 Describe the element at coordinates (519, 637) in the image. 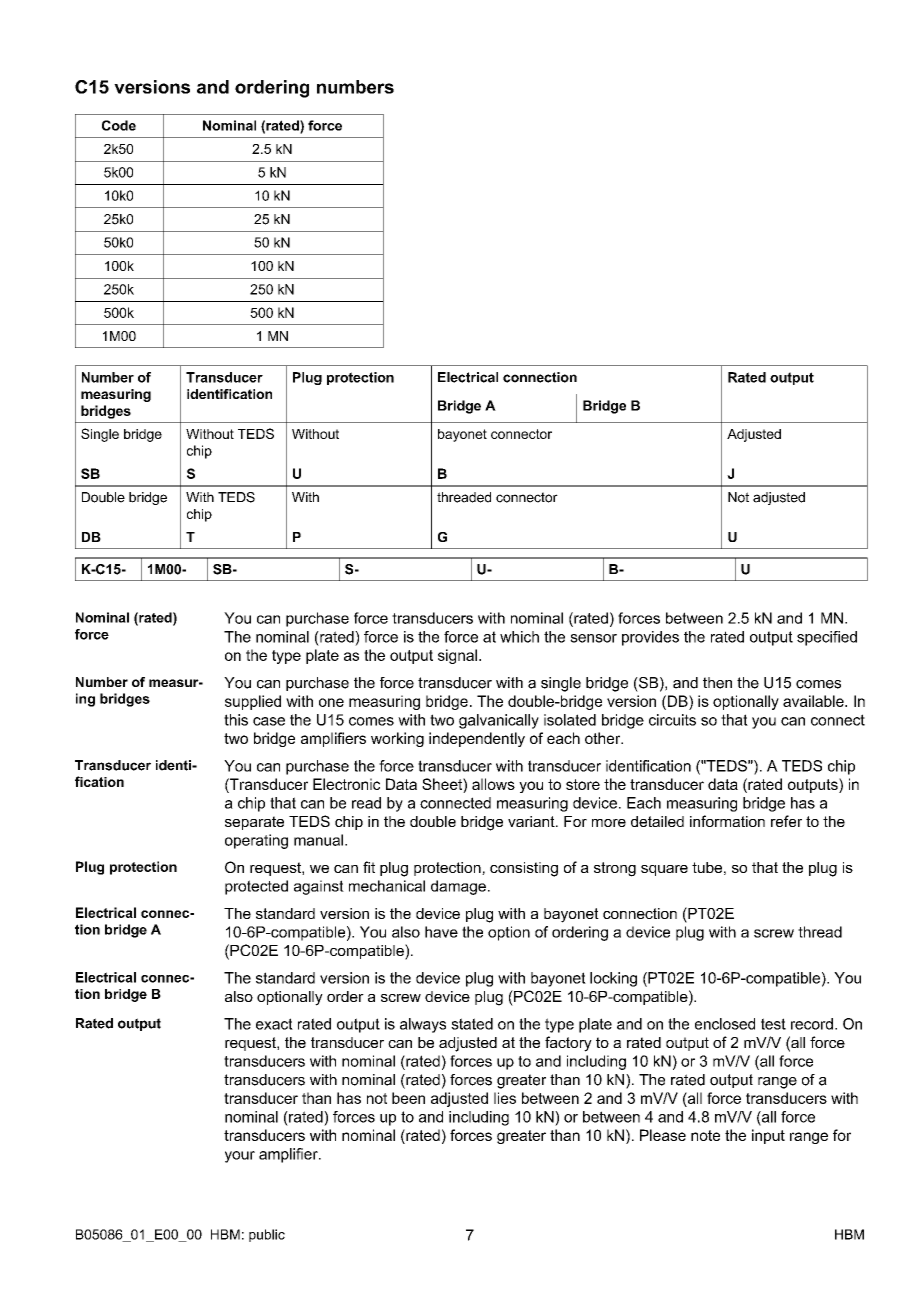

I see `which` at that location.
